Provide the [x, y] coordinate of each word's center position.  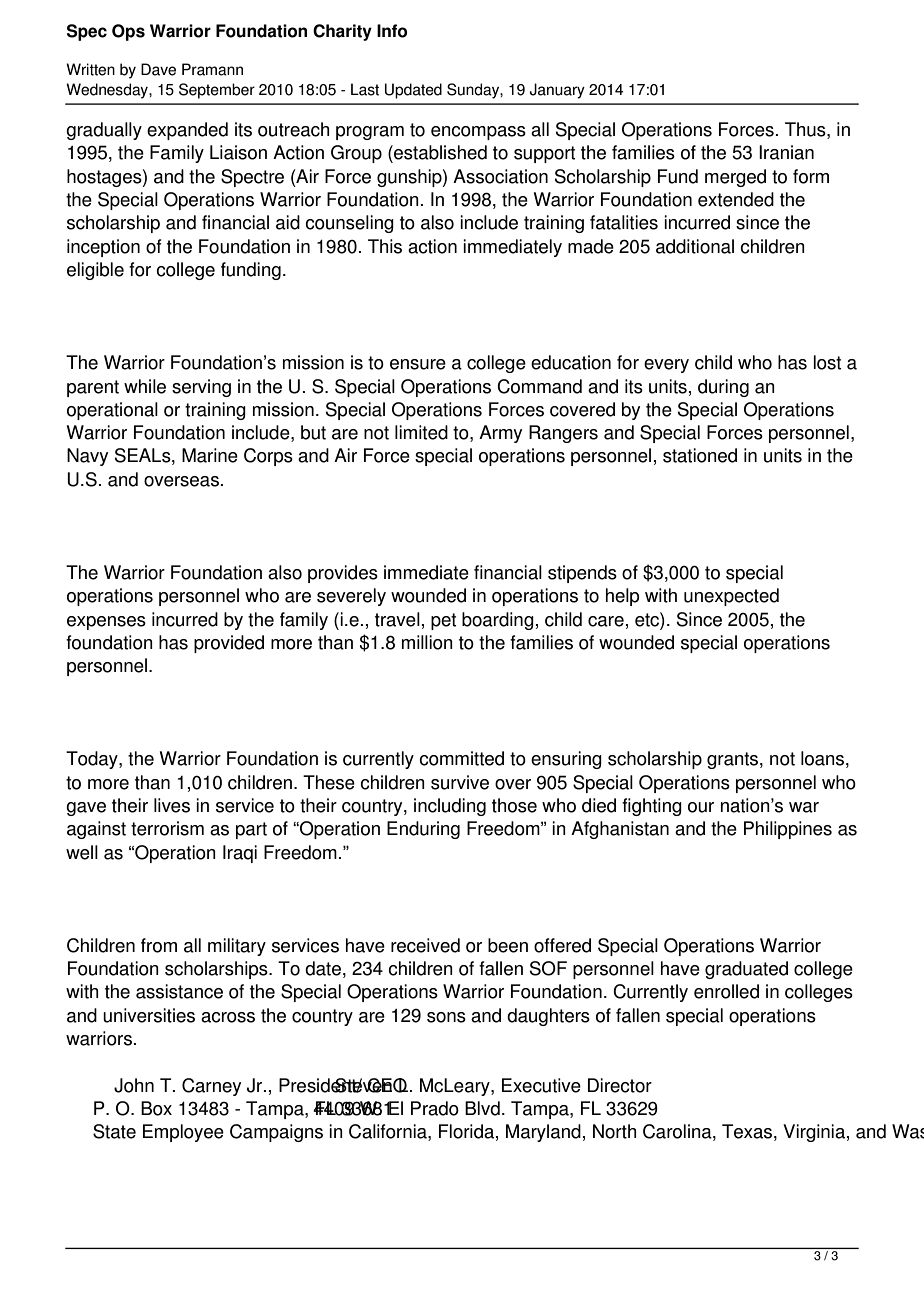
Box [156, 1108]
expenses [106, 623]
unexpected [731, 597]
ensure [418, 364]
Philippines [788, 830]
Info [392, 31]
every [666, 366]
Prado [435, 1108]
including [450, 807]
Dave [158, 69]
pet [443, 621]
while [145, 386]
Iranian [786, 152]
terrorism [167, 828]
